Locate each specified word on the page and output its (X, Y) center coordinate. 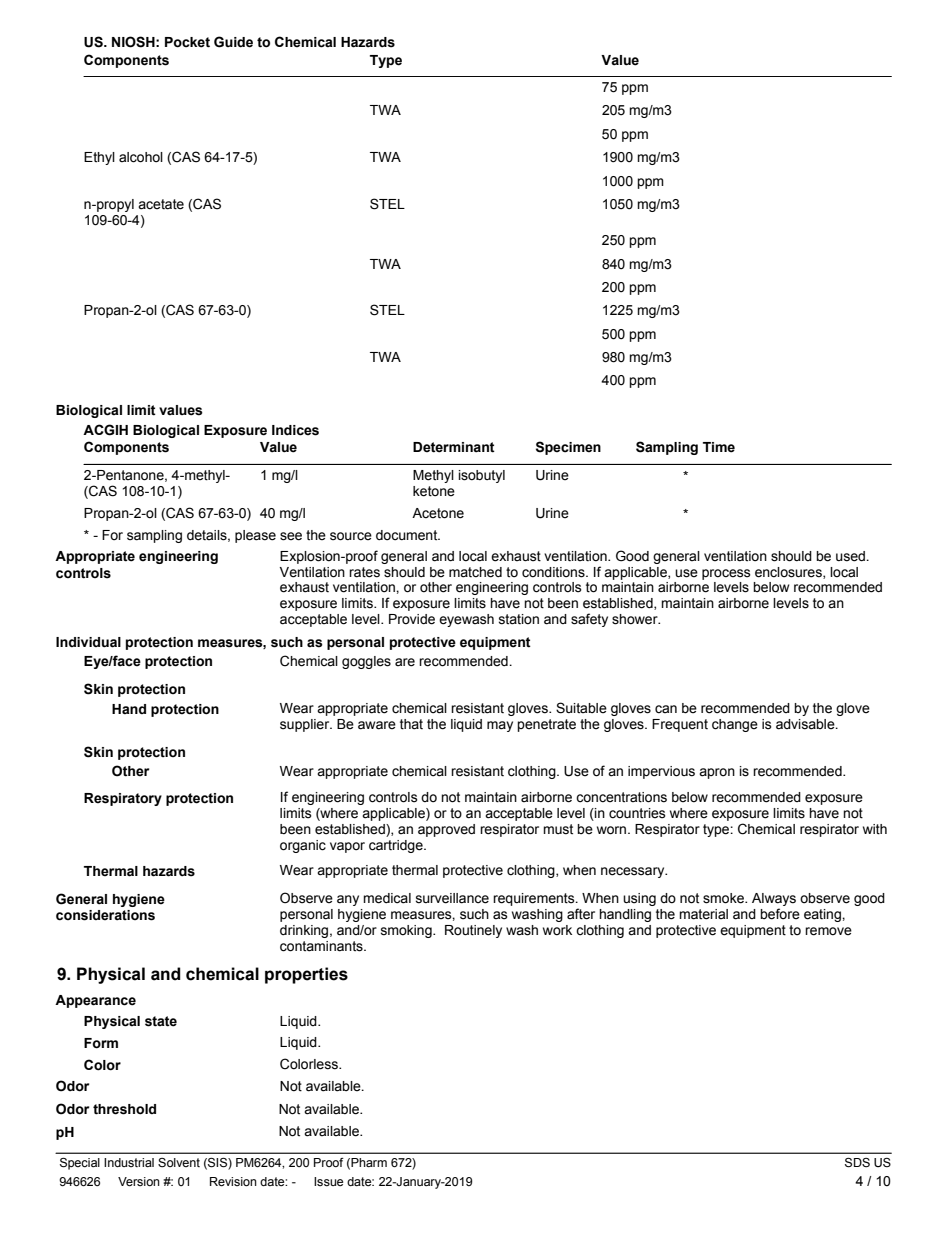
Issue (328, 1182)
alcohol (141, 157)
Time (719, 447)
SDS (857, 1163)
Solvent (179, 1163)
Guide (233, 42)
